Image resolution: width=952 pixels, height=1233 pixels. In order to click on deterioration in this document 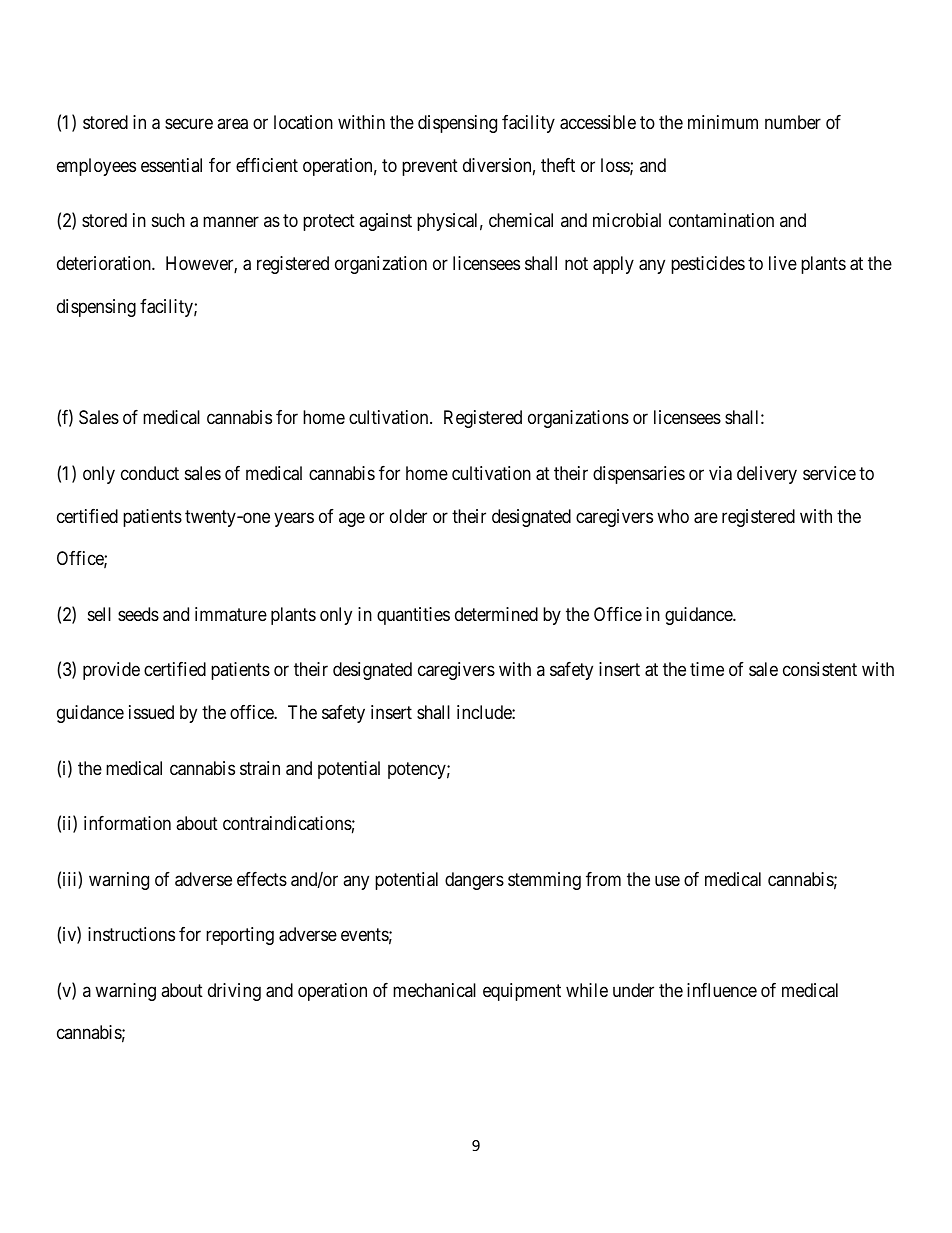, I will do `click(105, 263)`.
